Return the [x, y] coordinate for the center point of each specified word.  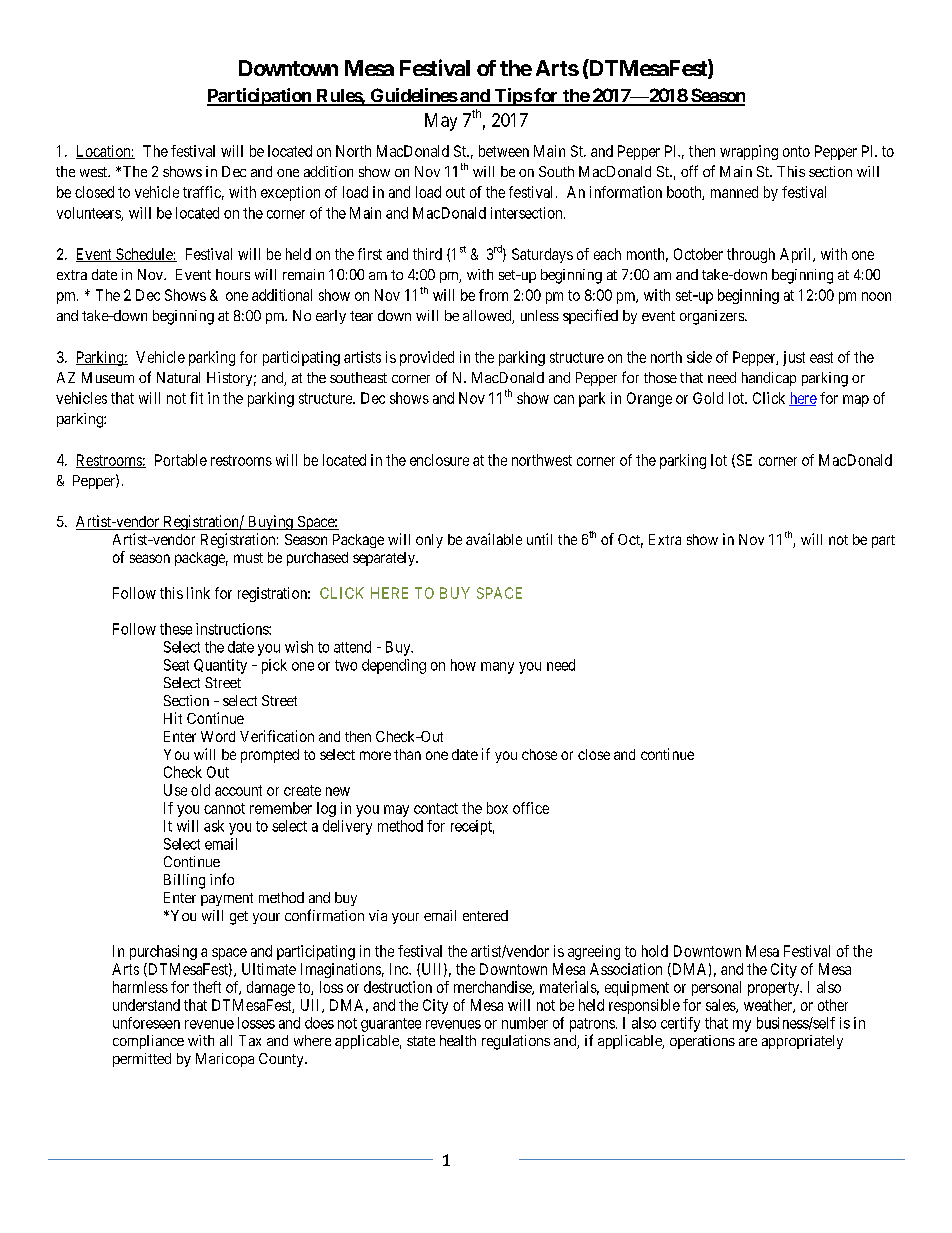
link [198, 593]
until [539, 539]
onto [796, 151]
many [497, 668]
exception [290, 193]
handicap [769, 379]
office [531, 808]
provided [427, 358]
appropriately [802, 1042]
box [497, 808]
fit [196, 398]
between [504, 151]
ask [214, 826]
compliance [148, 1042]
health [458, 1040]
